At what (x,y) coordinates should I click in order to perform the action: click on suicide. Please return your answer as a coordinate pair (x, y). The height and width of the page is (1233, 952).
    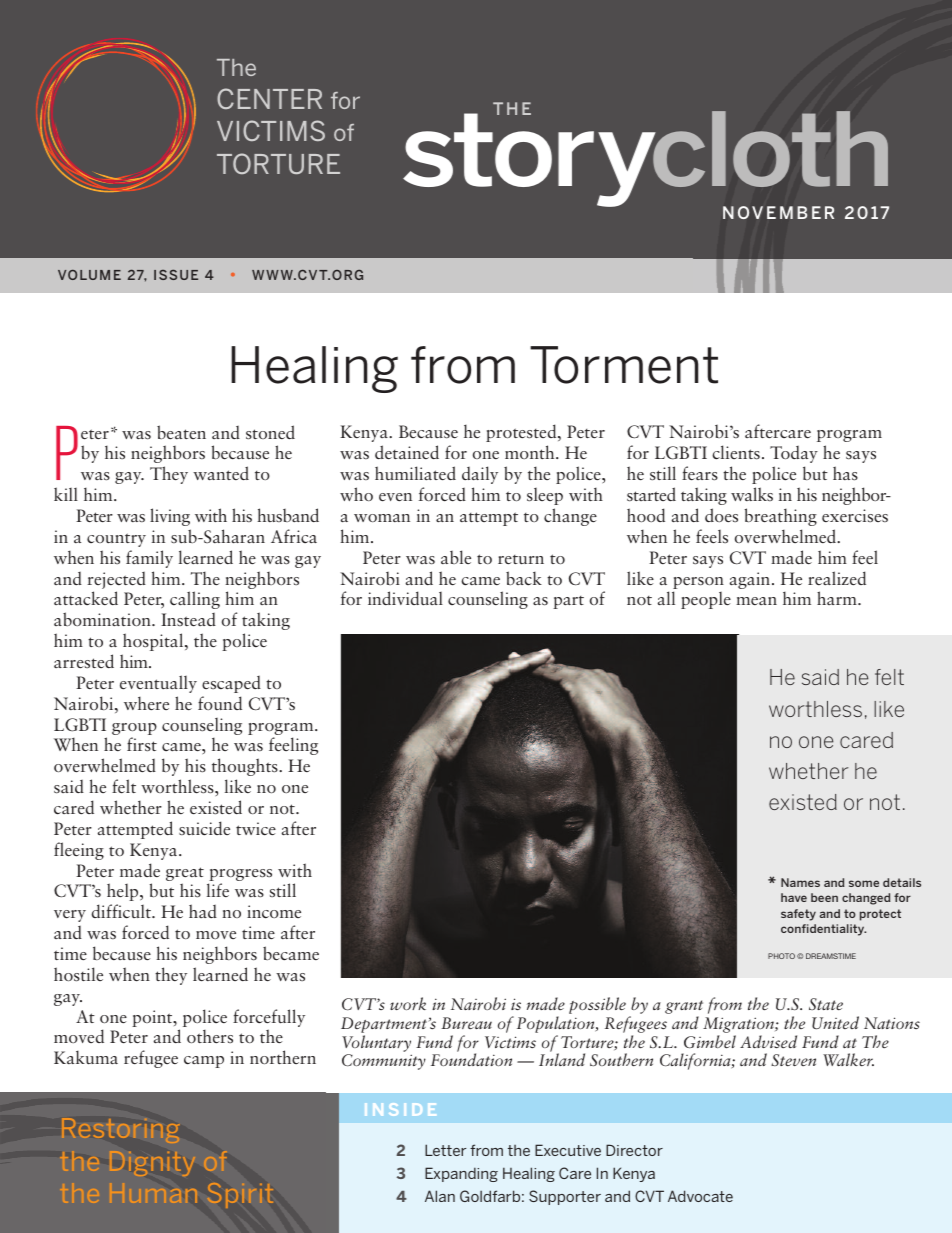
    Looking at the image, I should click on (204, 828).
